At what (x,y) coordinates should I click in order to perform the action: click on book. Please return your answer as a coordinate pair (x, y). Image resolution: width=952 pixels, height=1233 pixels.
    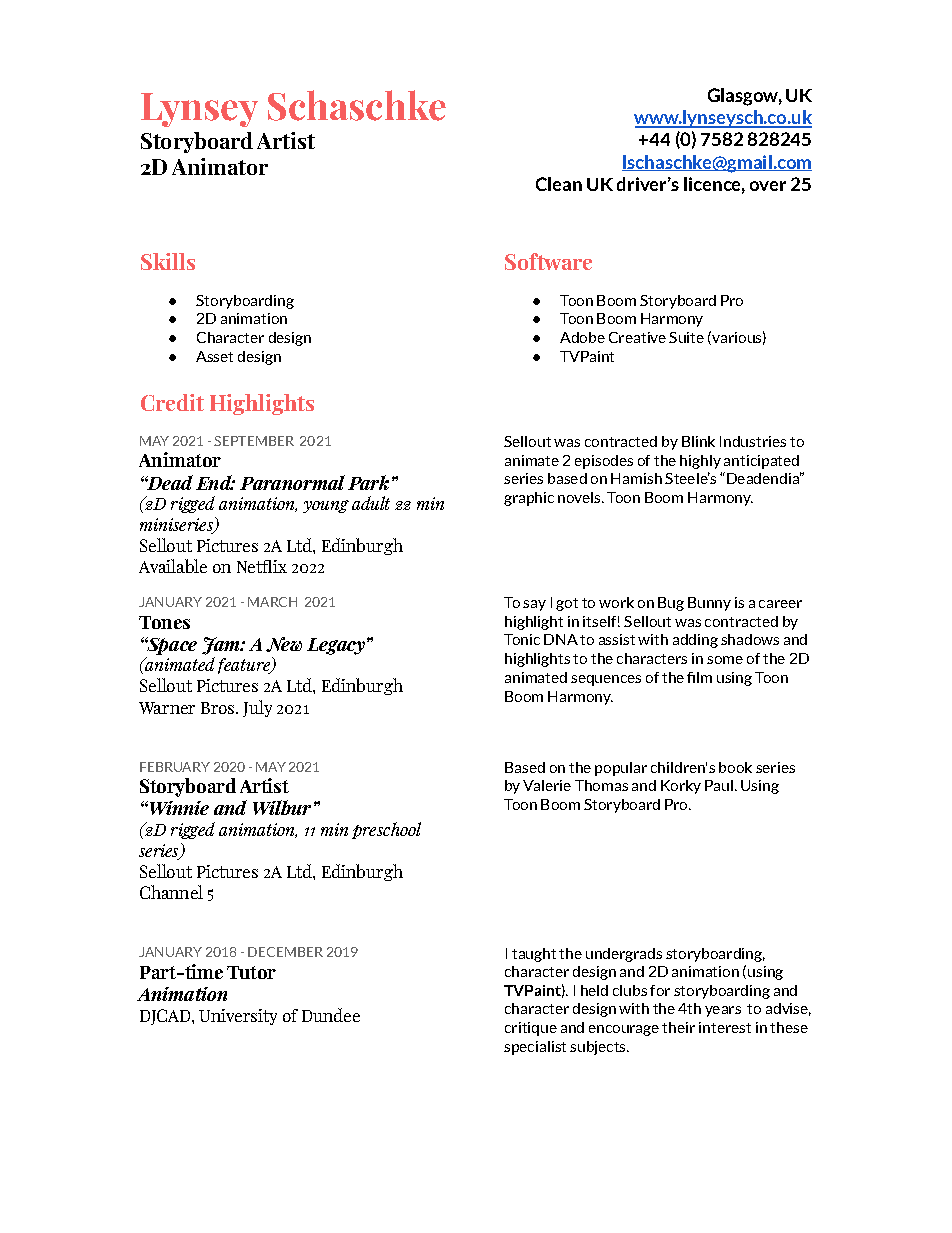
    Looking at the image, I should click on (735, 767).
